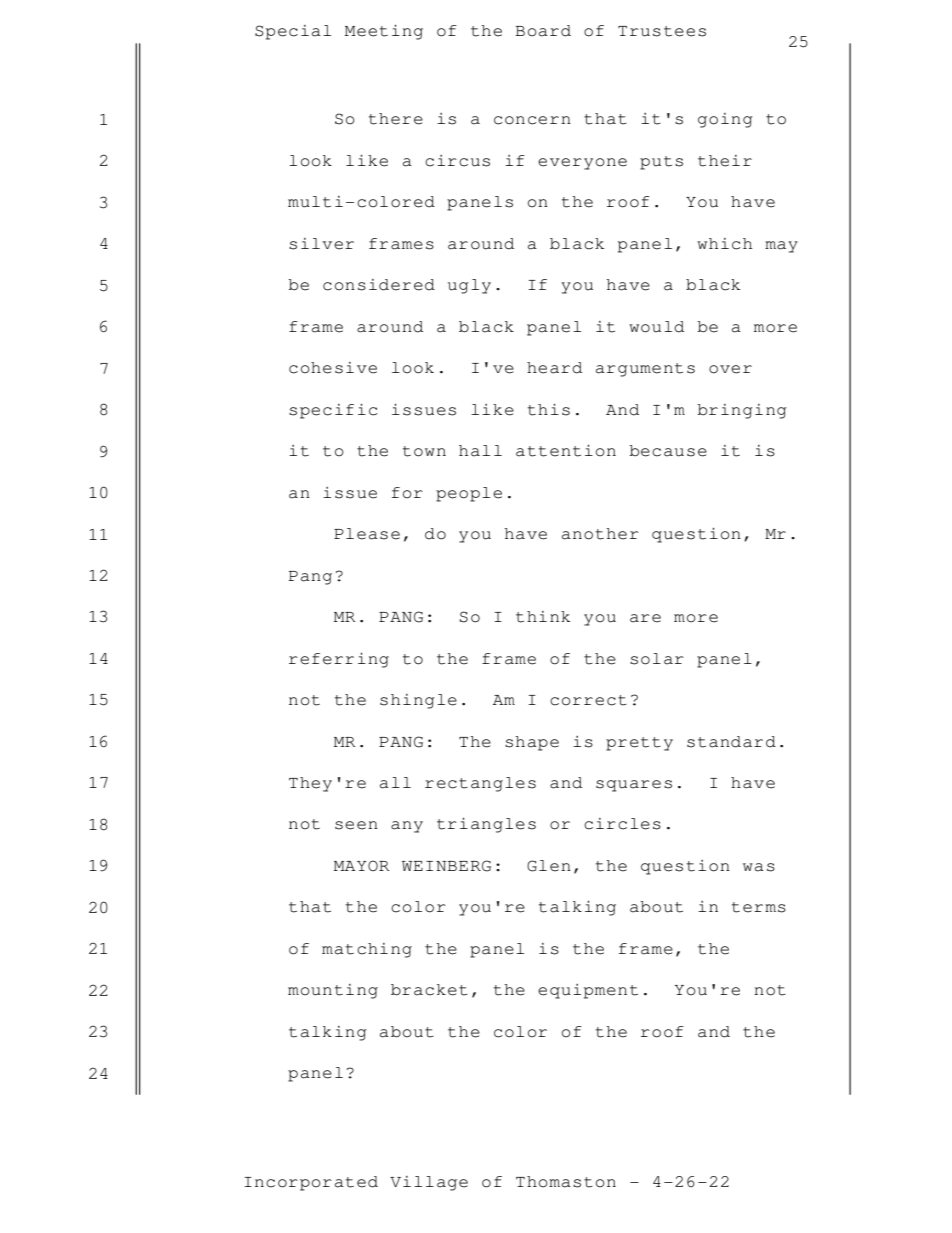 Image resolution: width=952 pixels, height=1233 pixels. Describe the element at coordinates (429, 1183) in the image. I see `Village` at that location.
